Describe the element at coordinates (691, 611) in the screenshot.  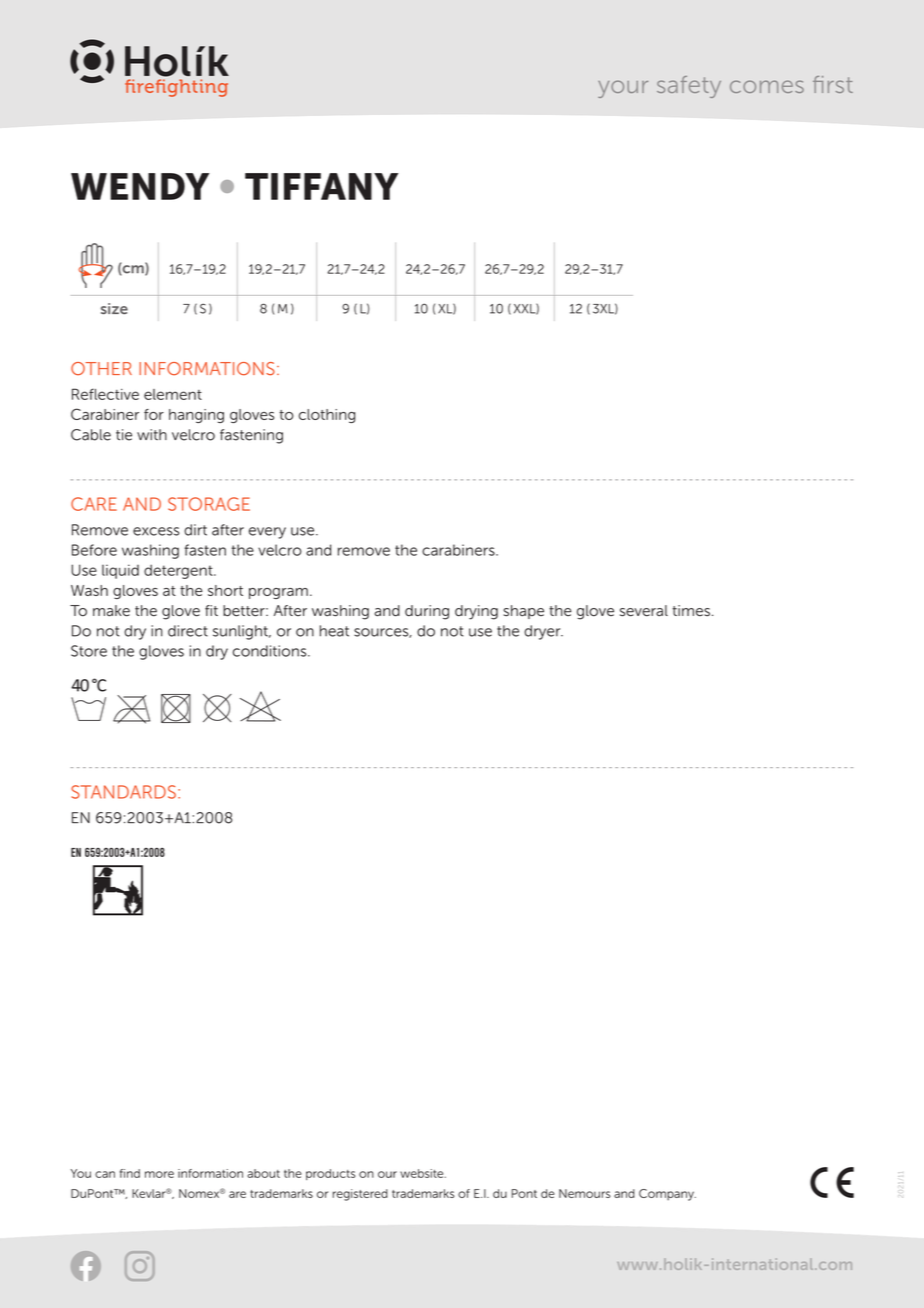
I see `times` at that location.
